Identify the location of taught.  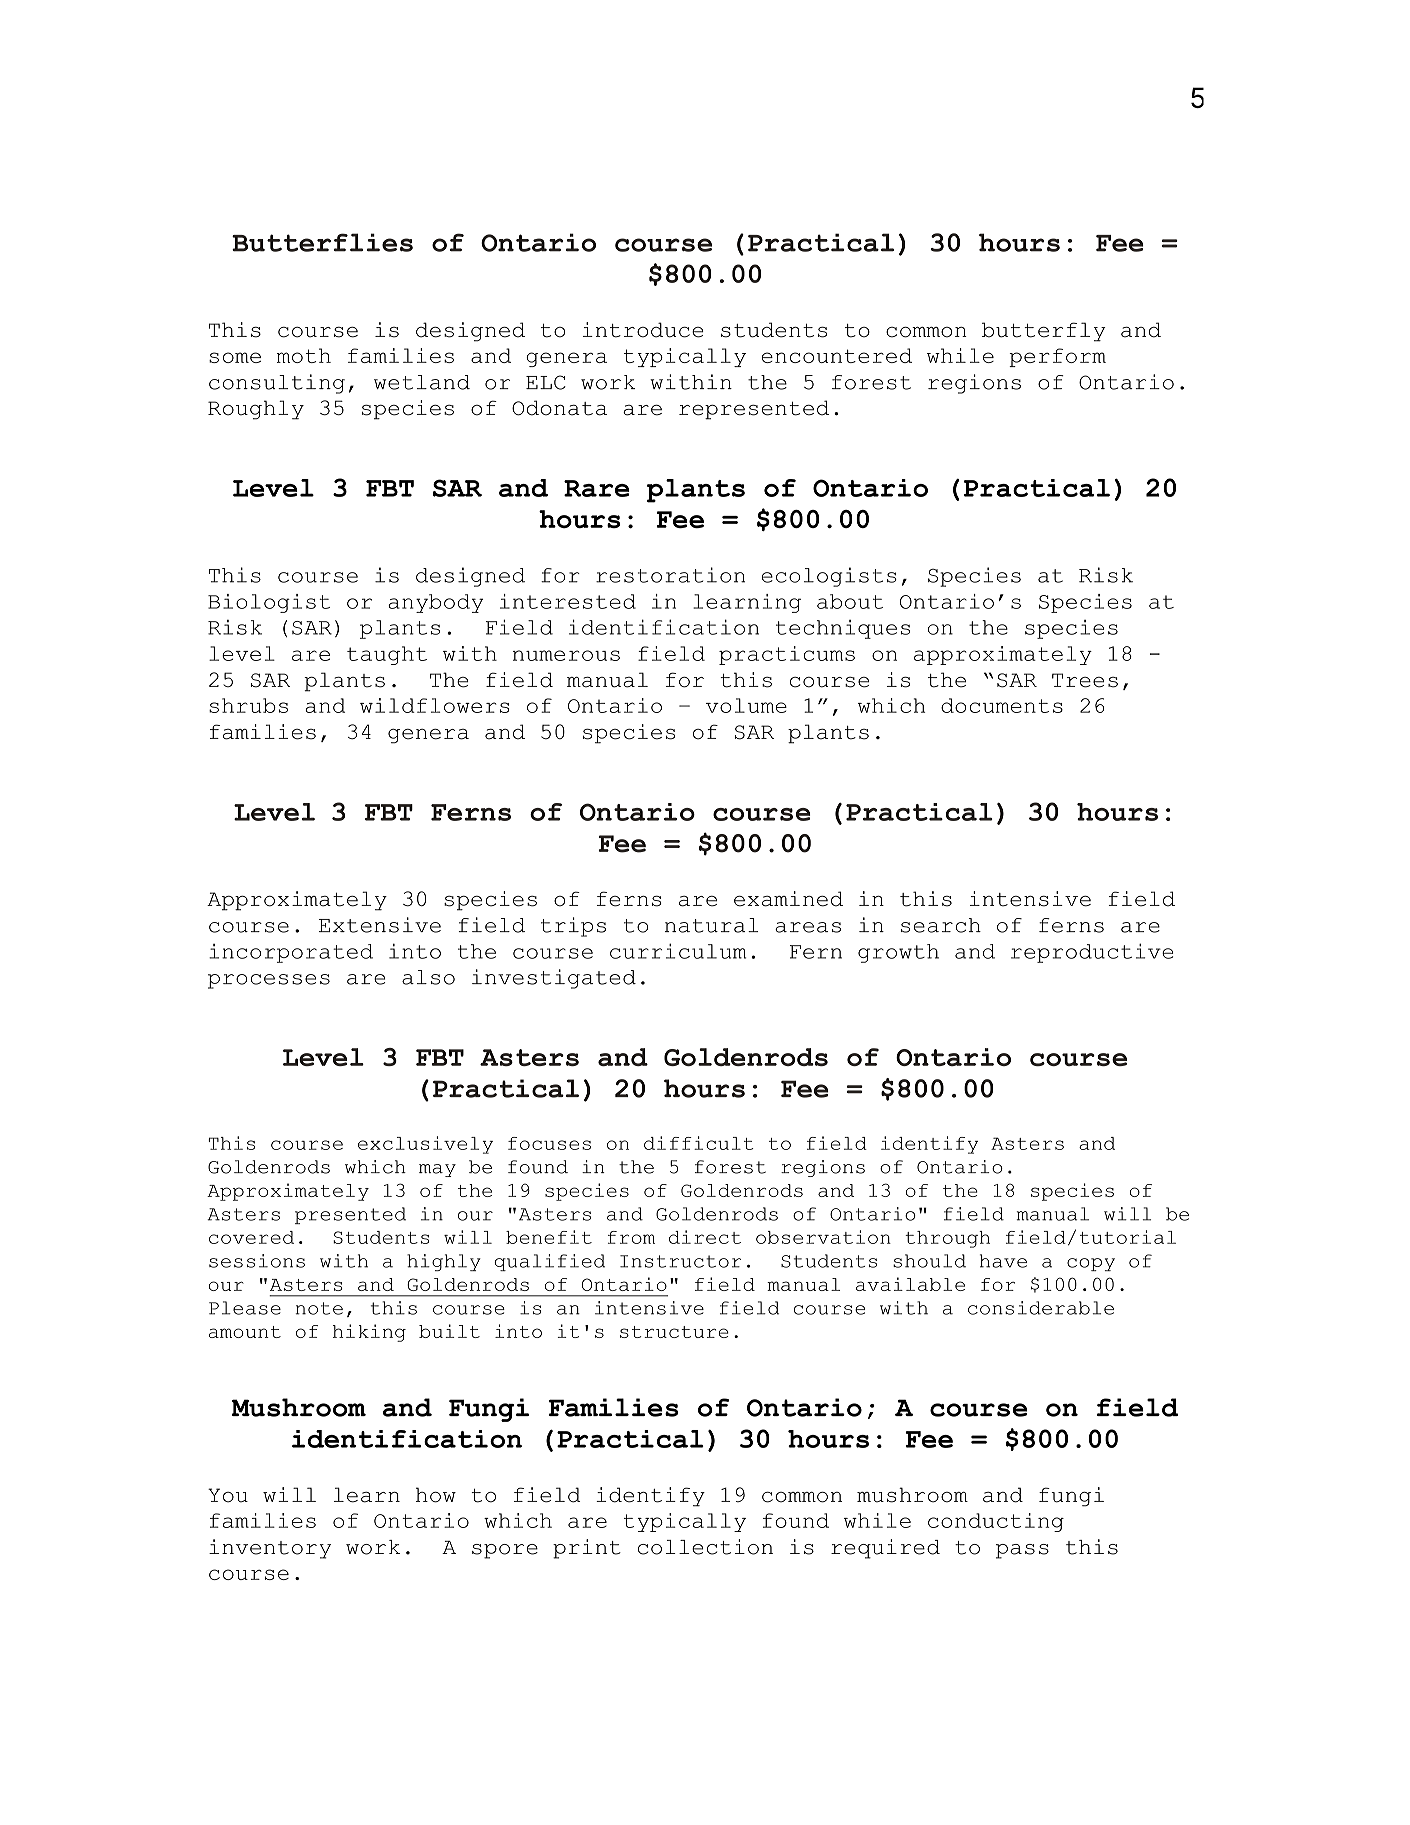
(387, 655).
